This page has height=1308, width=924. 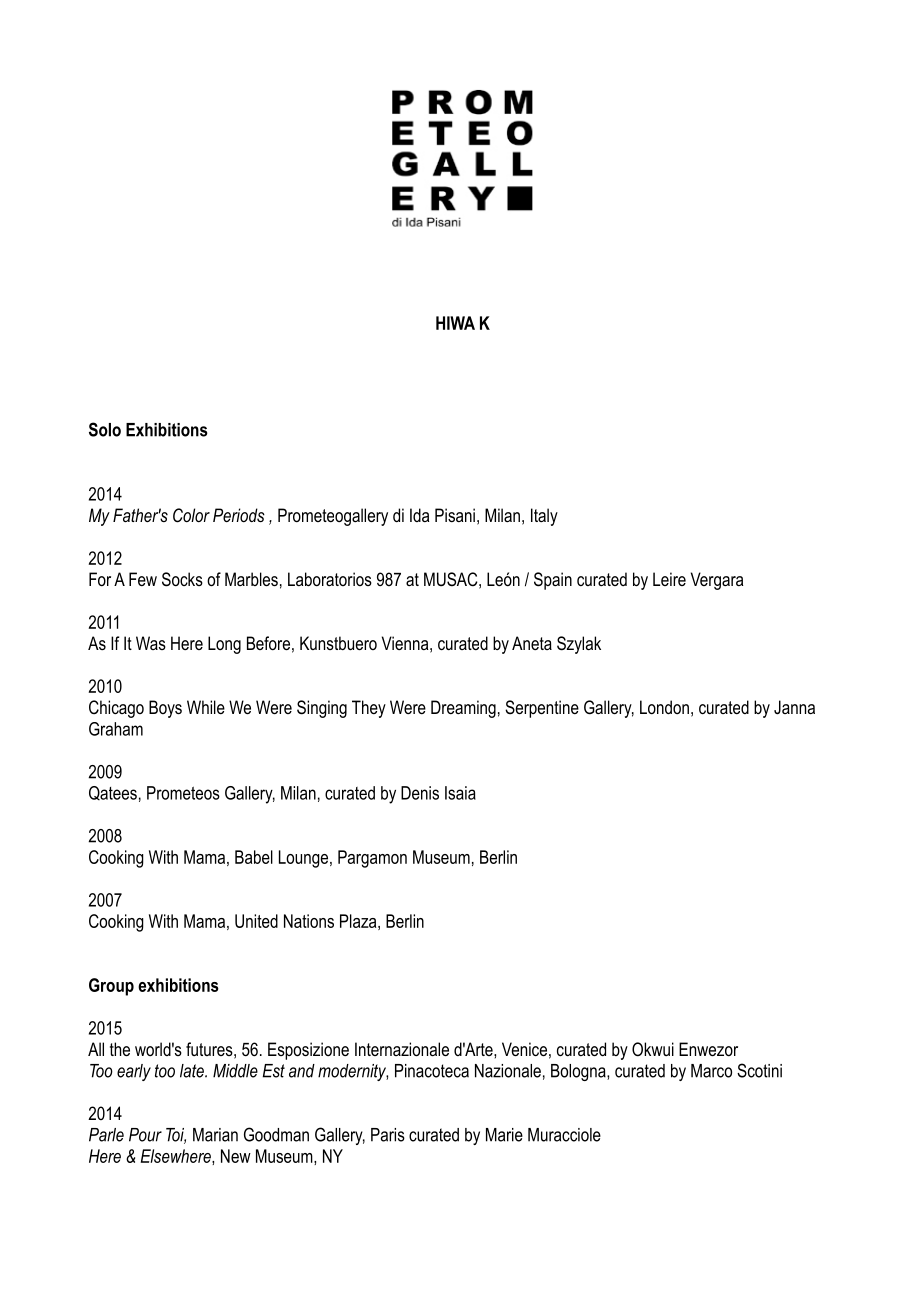 What do you see at coordinates (105, 429) in the page?
I see `Solo` at bounding box center [105, 429].
